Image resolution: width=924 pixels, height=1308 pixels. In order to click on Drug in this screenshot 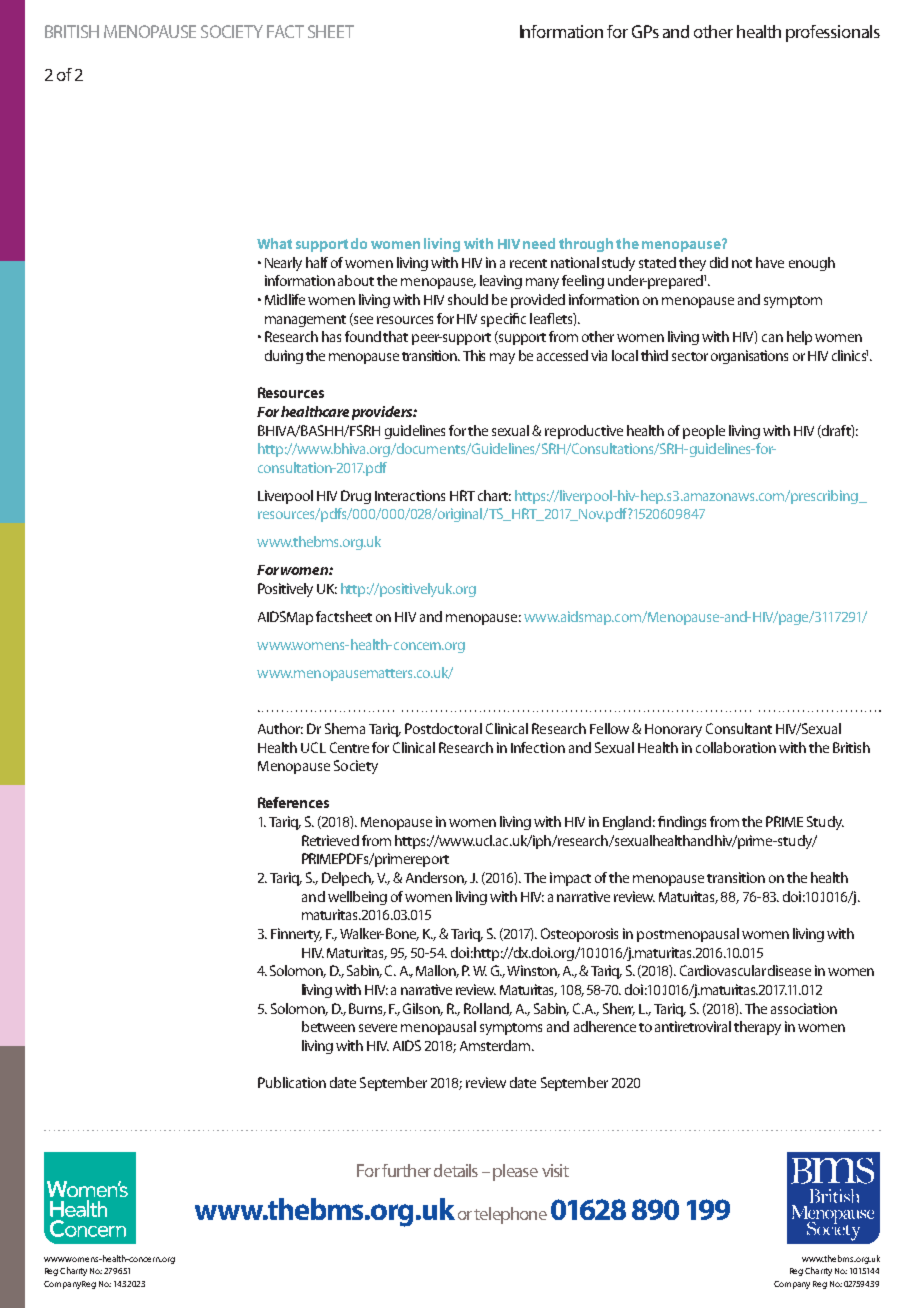, I will do `click(356, 497)`.
